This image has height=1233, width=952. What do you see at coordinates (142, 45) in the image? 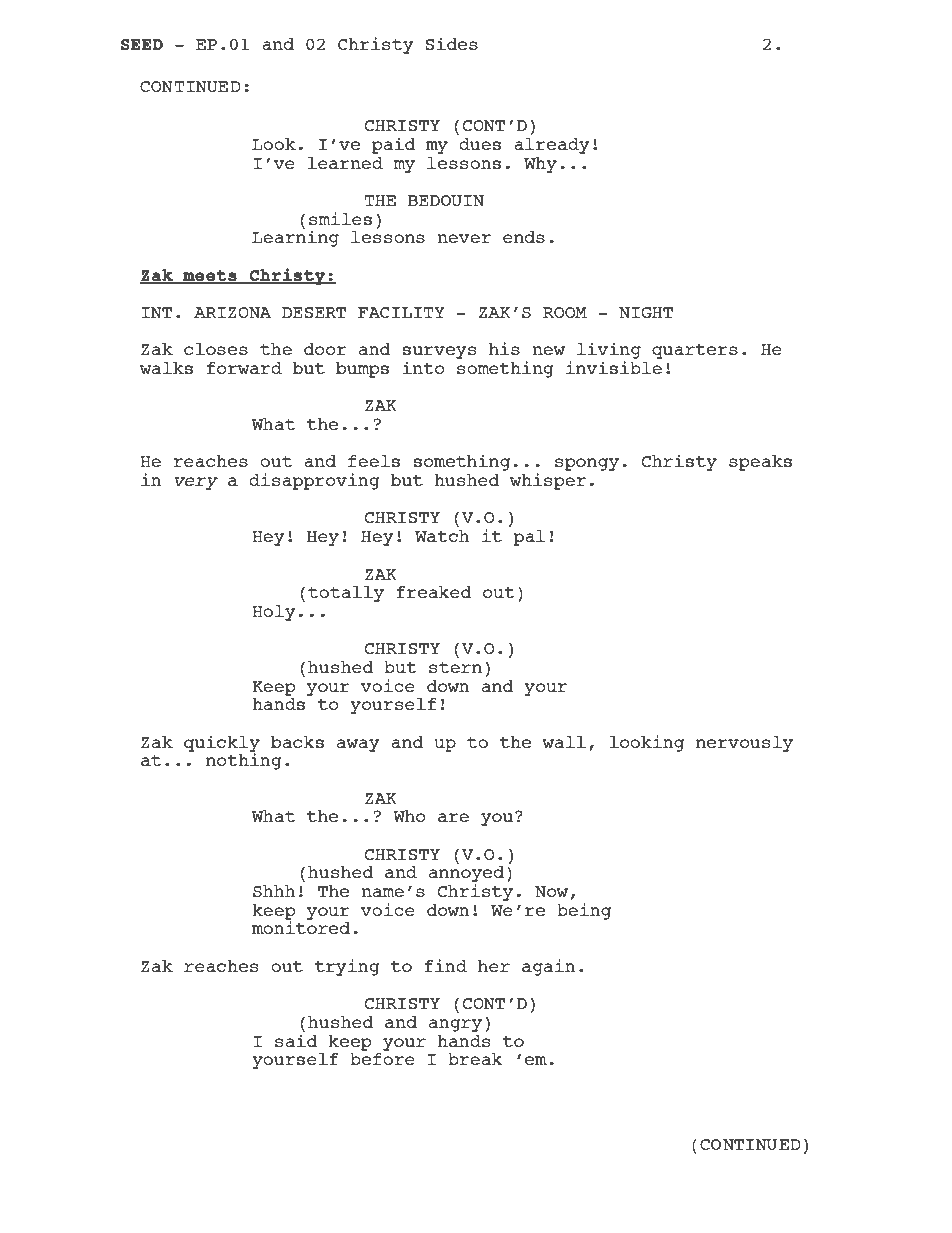
I see `SEED` at bounding box center [142, 45].
